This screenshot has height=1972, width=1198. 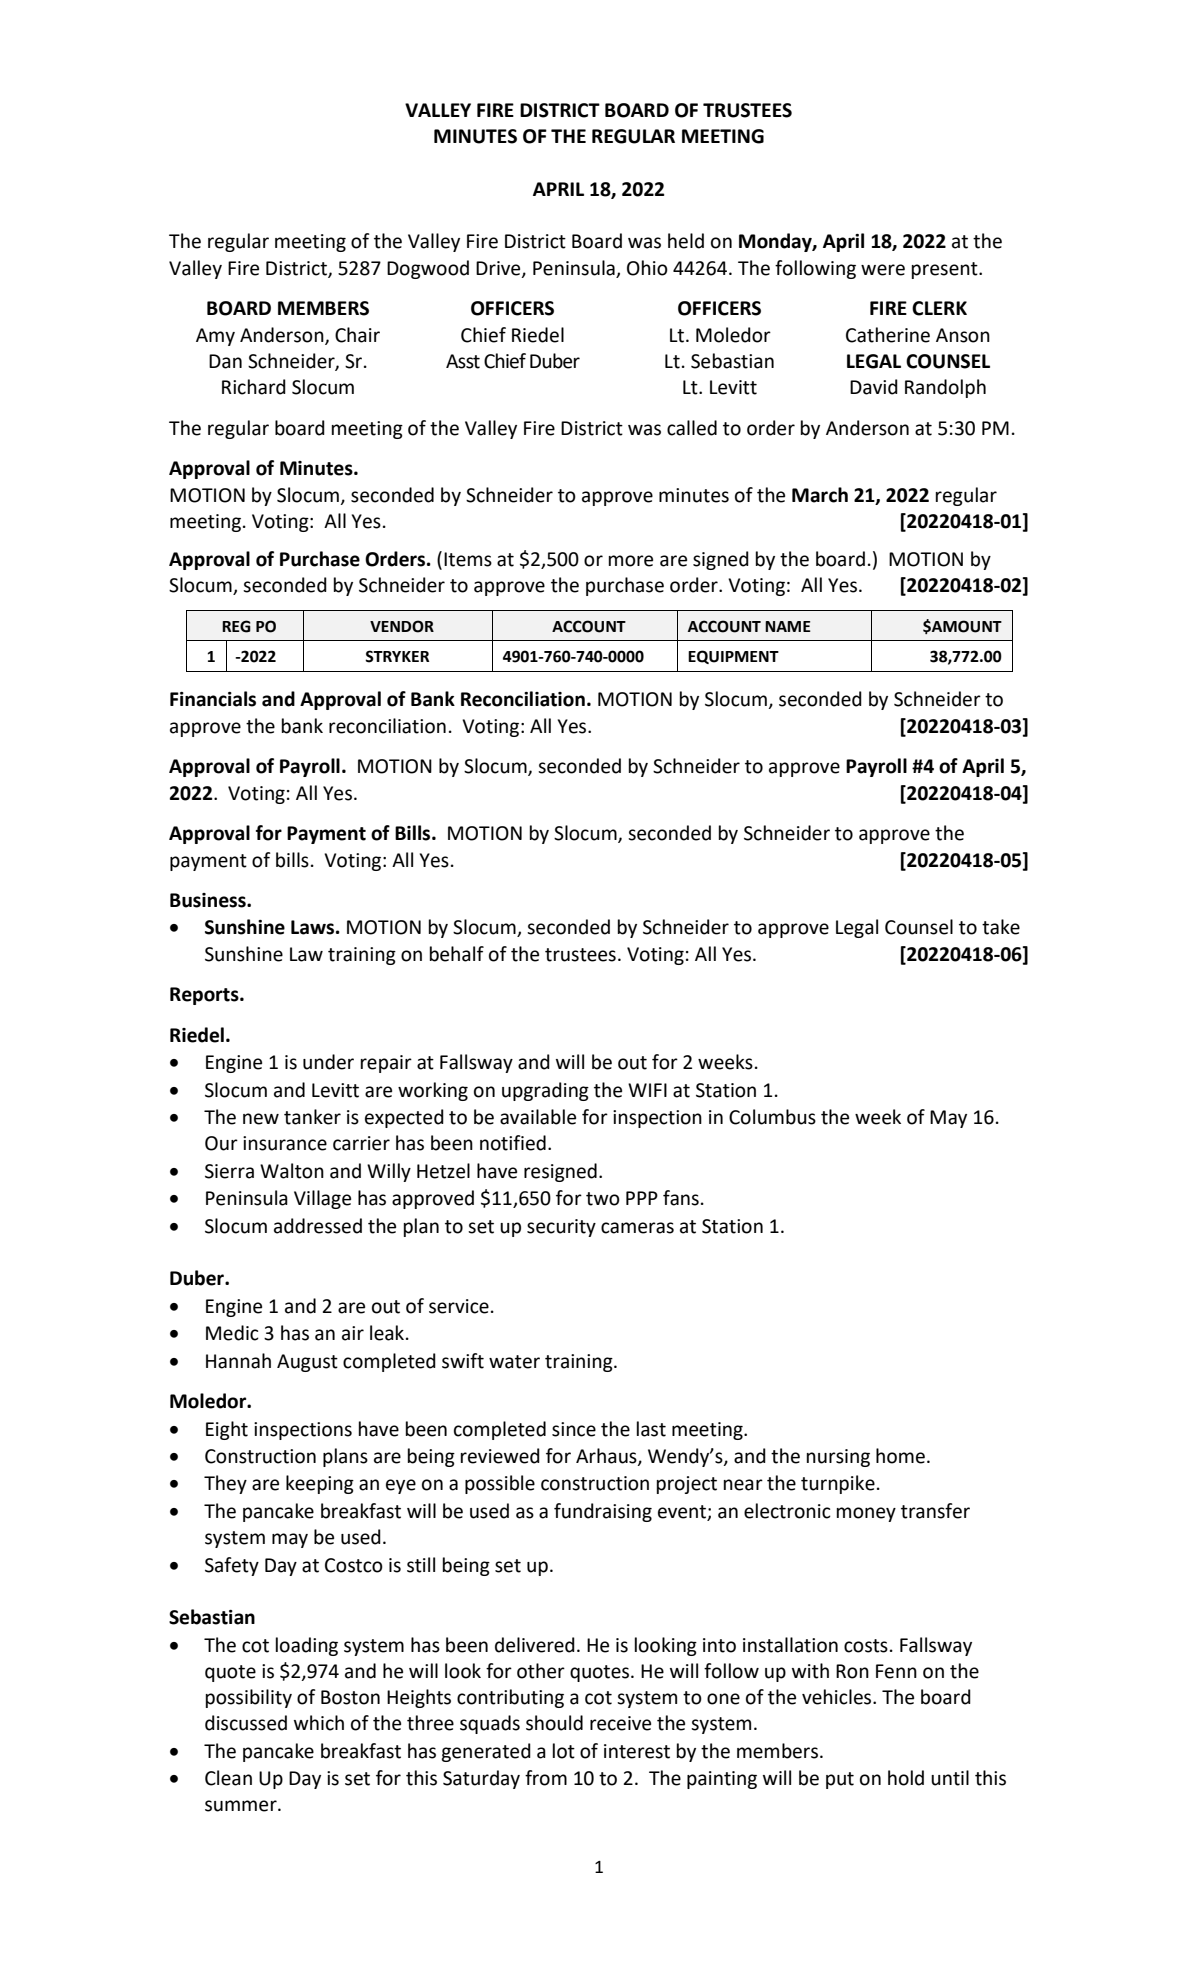 I want to click on hold, so click(x=906, y=1778).
